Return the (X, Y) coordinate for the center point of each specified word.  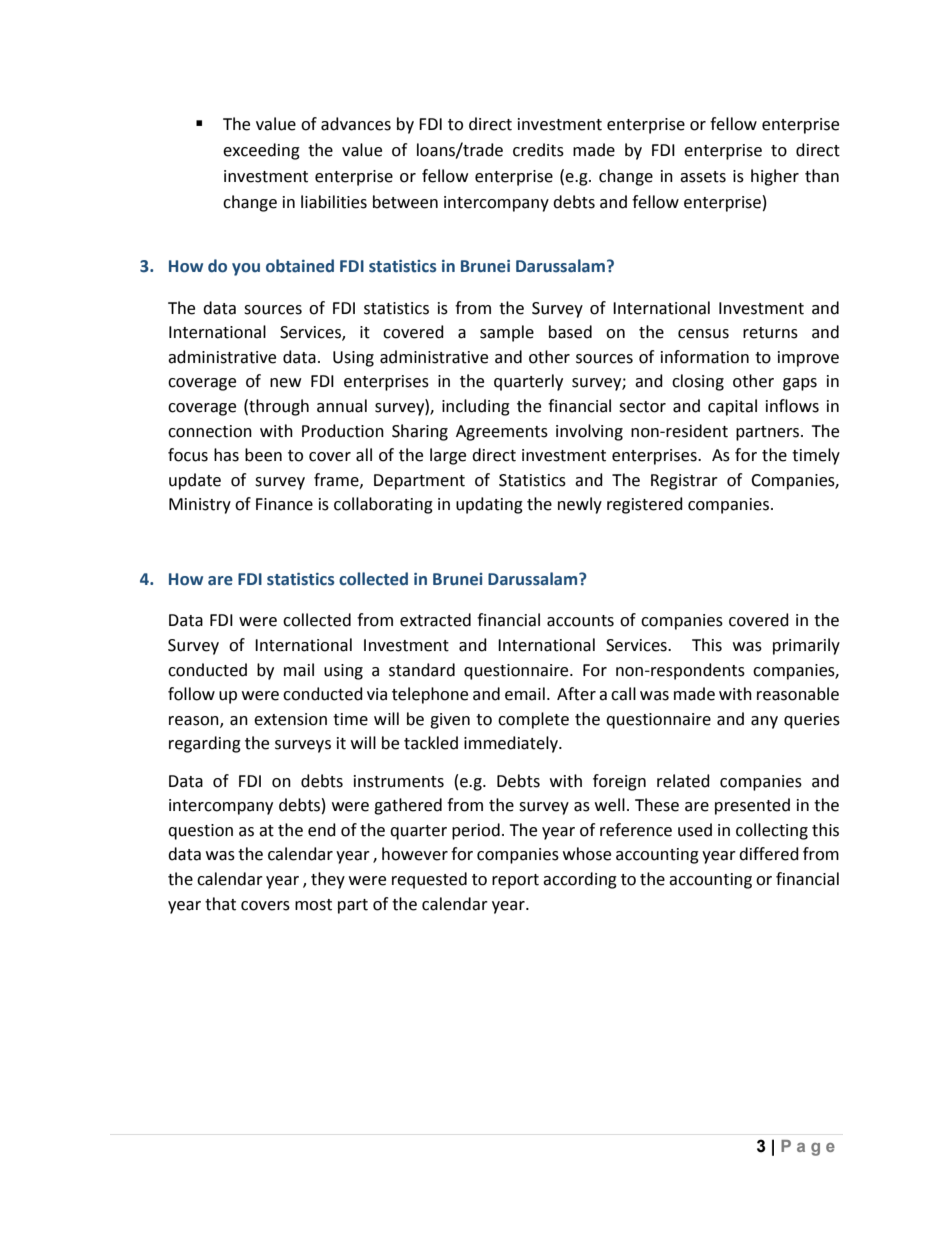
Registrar (684, 482)
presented (752, 806)
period (476, 831)
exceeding (261, 151)
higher (775, 177)
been (263, 455)
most (313, 905)
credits (538, 150)
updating (489, 505)
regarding (205, 744)
